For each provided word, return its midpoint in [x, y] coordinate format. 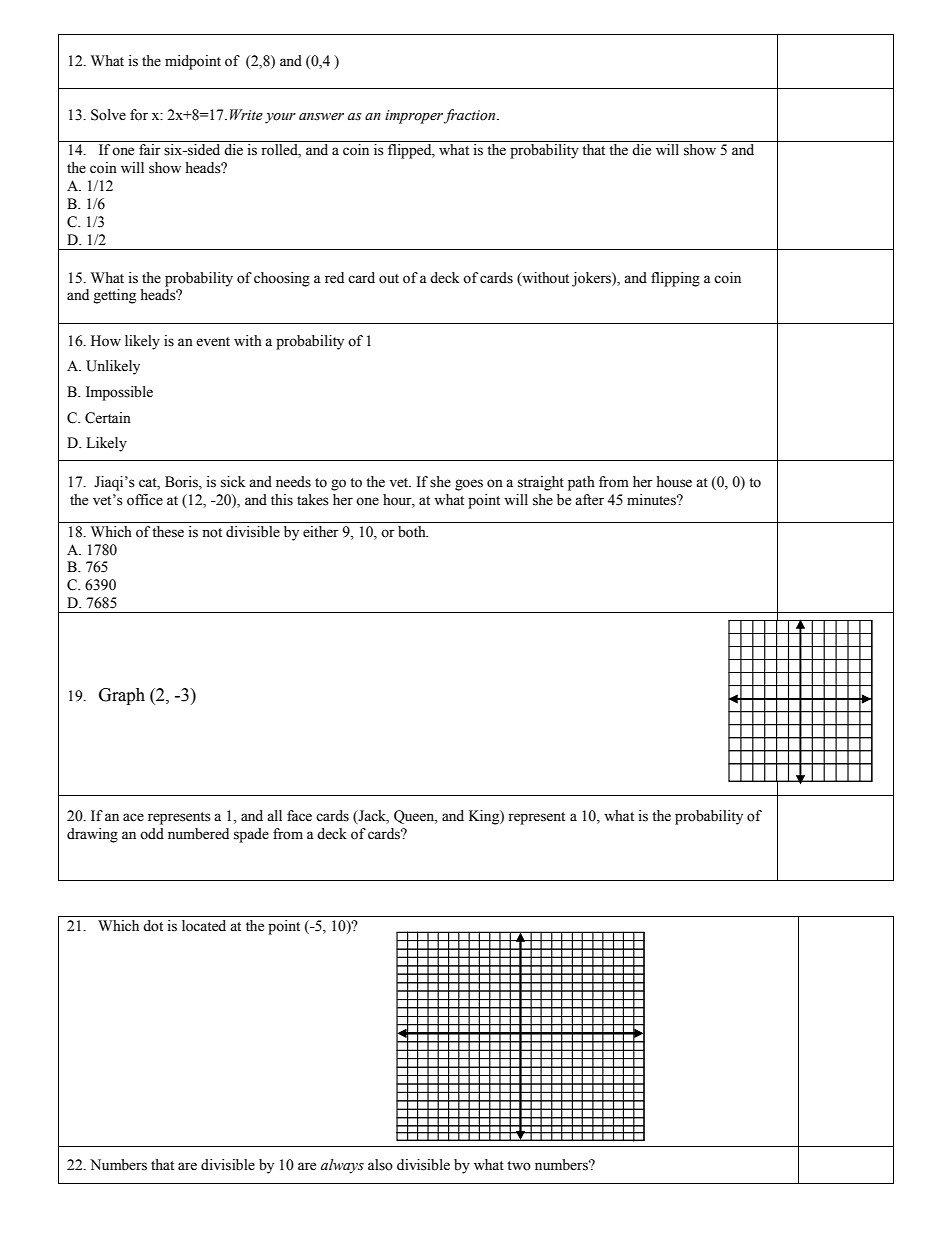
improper [415, 117]
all [274, 816]
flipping [675, 279]
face [299, 816]
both [413, 532]
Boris [182, 483]
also [380, 1165]
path [581, 483]
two [519, 1166]
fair [150, 149]
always [342, 1166]
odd [152, 834]
